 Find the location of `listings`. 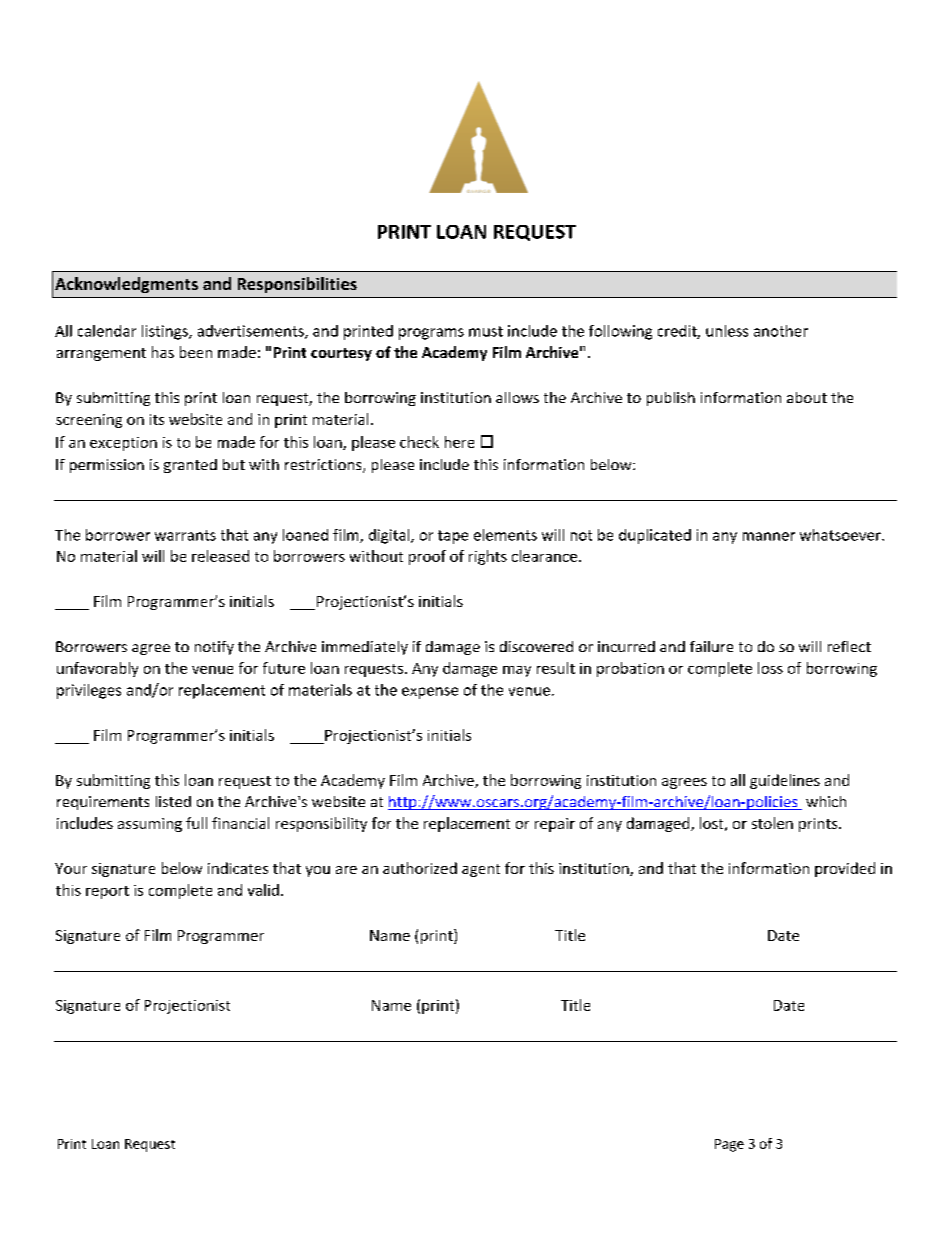

listings is located at coordinates (166, 332).
